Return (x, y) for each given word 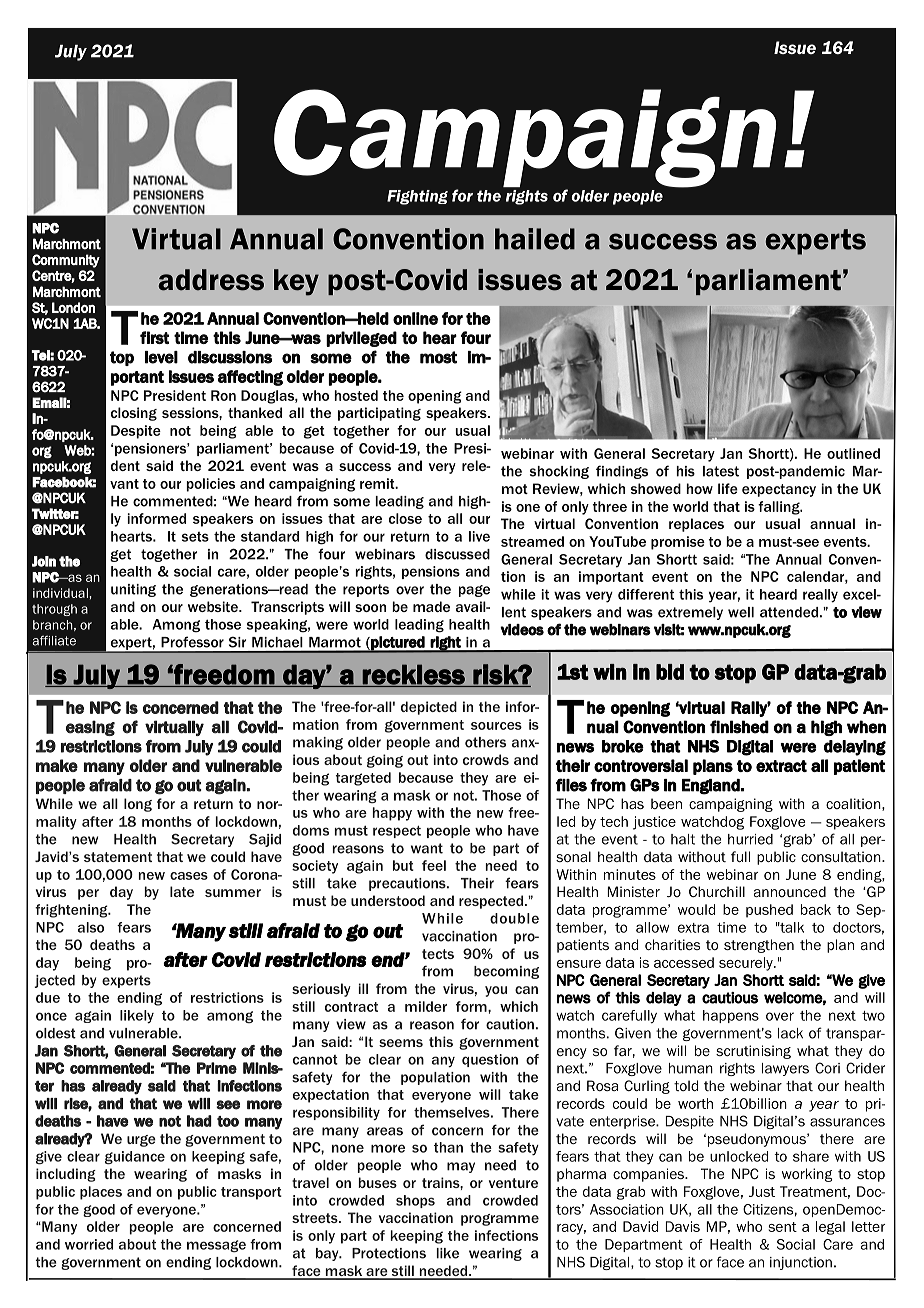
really (820, 596)
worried (89, 1244)
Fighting (417, 197)
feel (434, 865)
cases (189, 876)
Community (66, 261)
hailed (535, 239)
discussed (457, 554)
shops (415, 1201)
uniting (133, 590)
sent (782, 1227)
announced (790, 891)
